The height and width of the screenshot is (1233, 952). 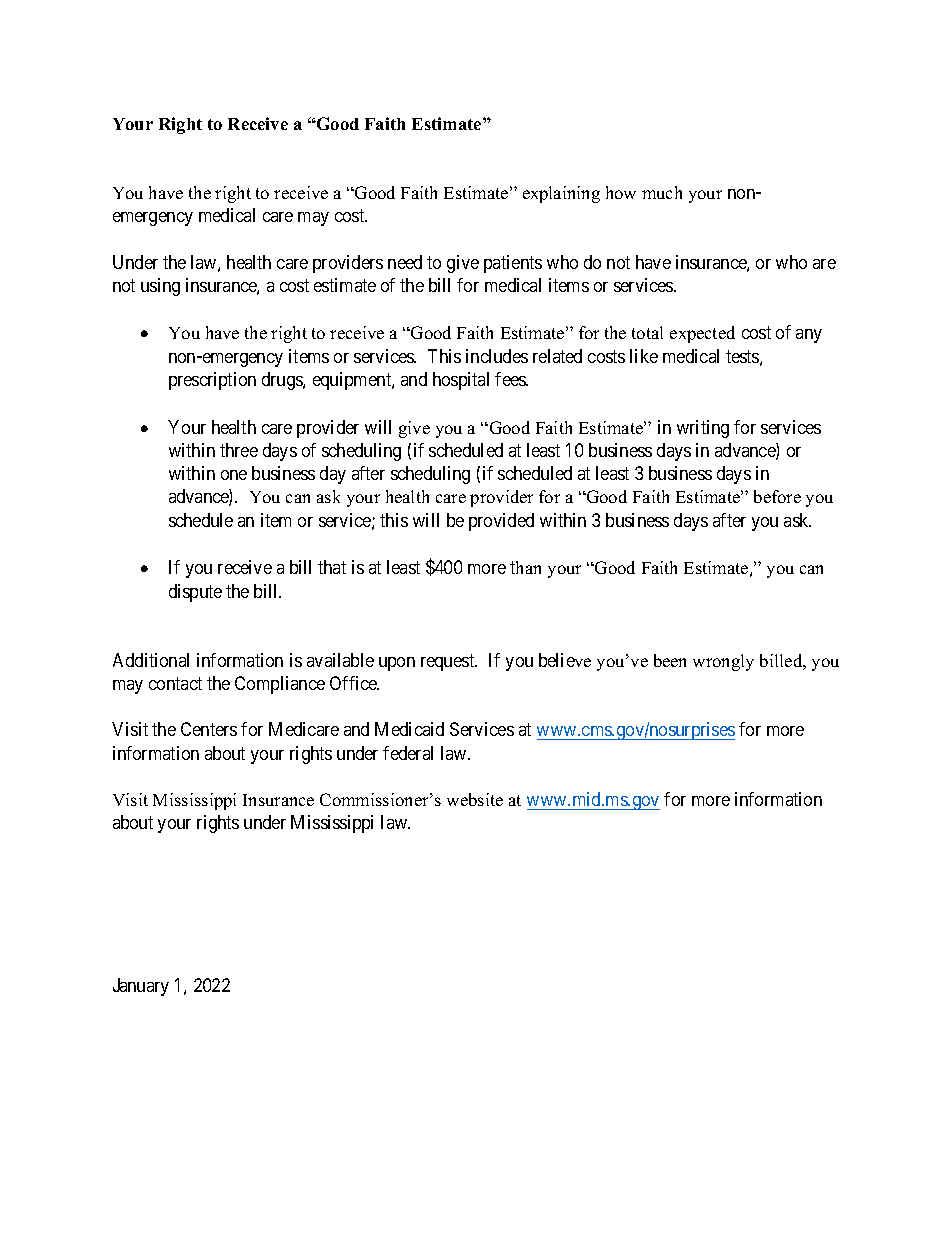 I want to click on expected, so click(x=702, y=334).
